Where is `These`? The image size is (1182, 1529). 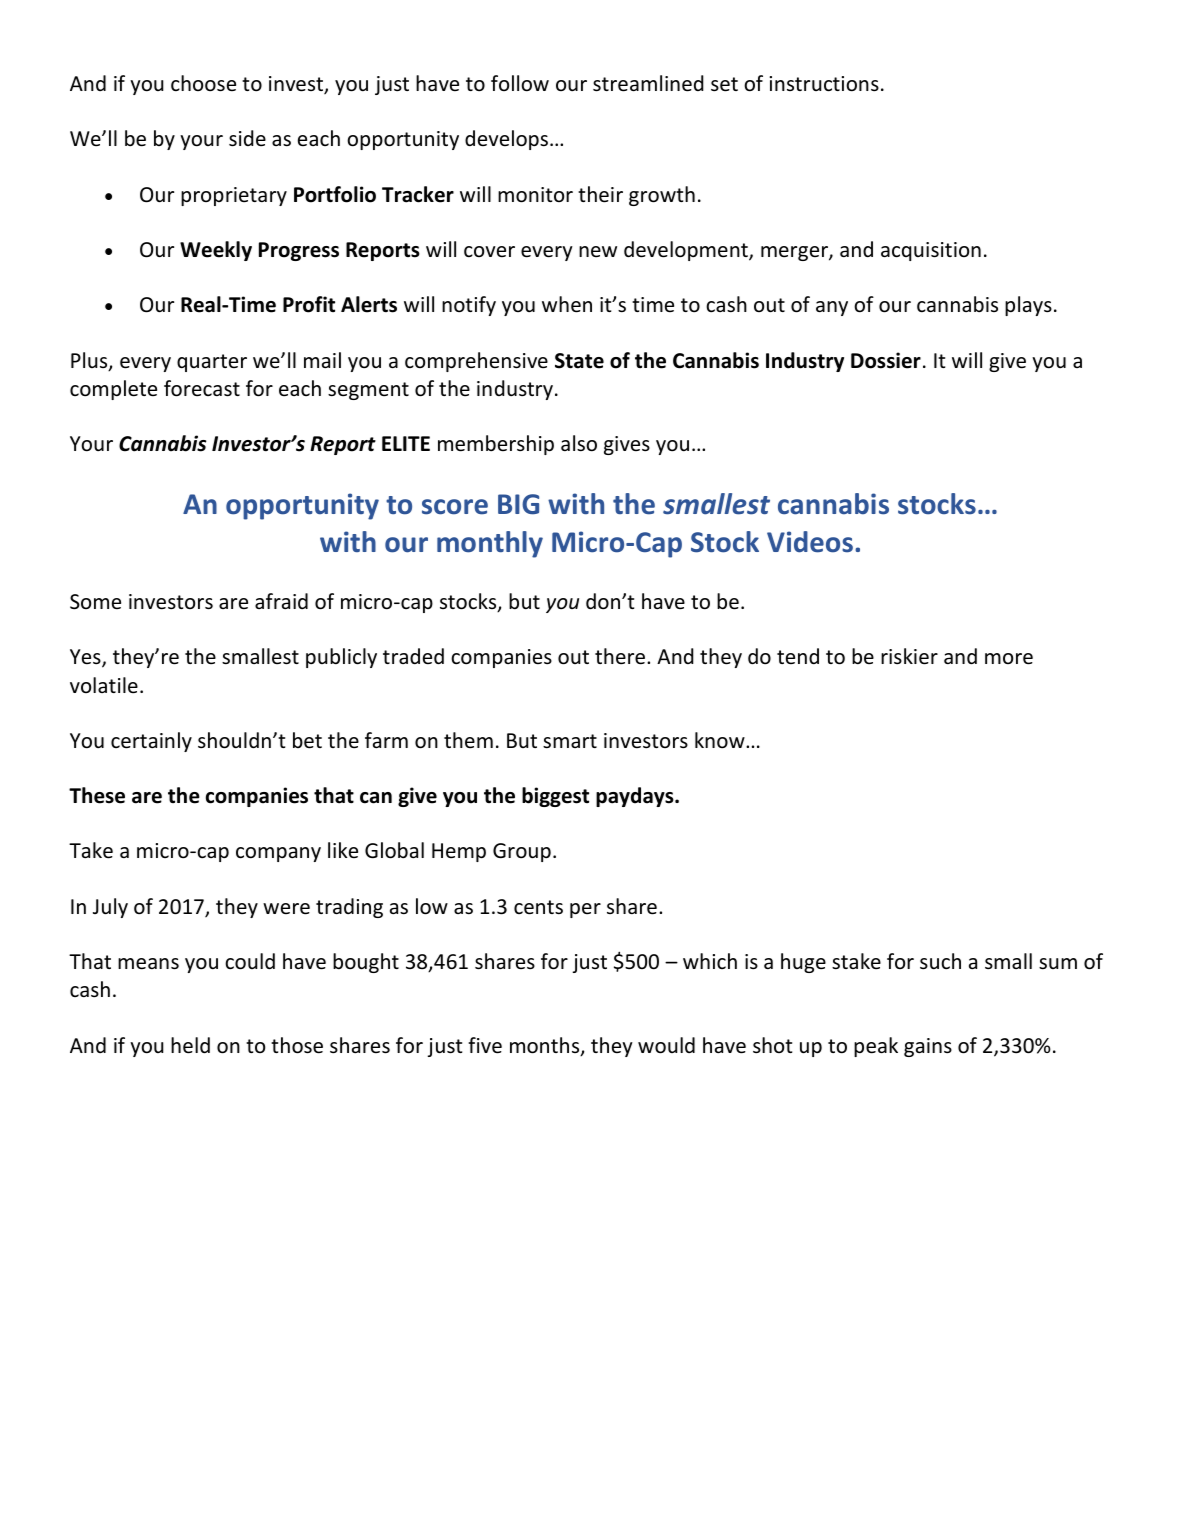
These is located at coordinates (97, 795).
